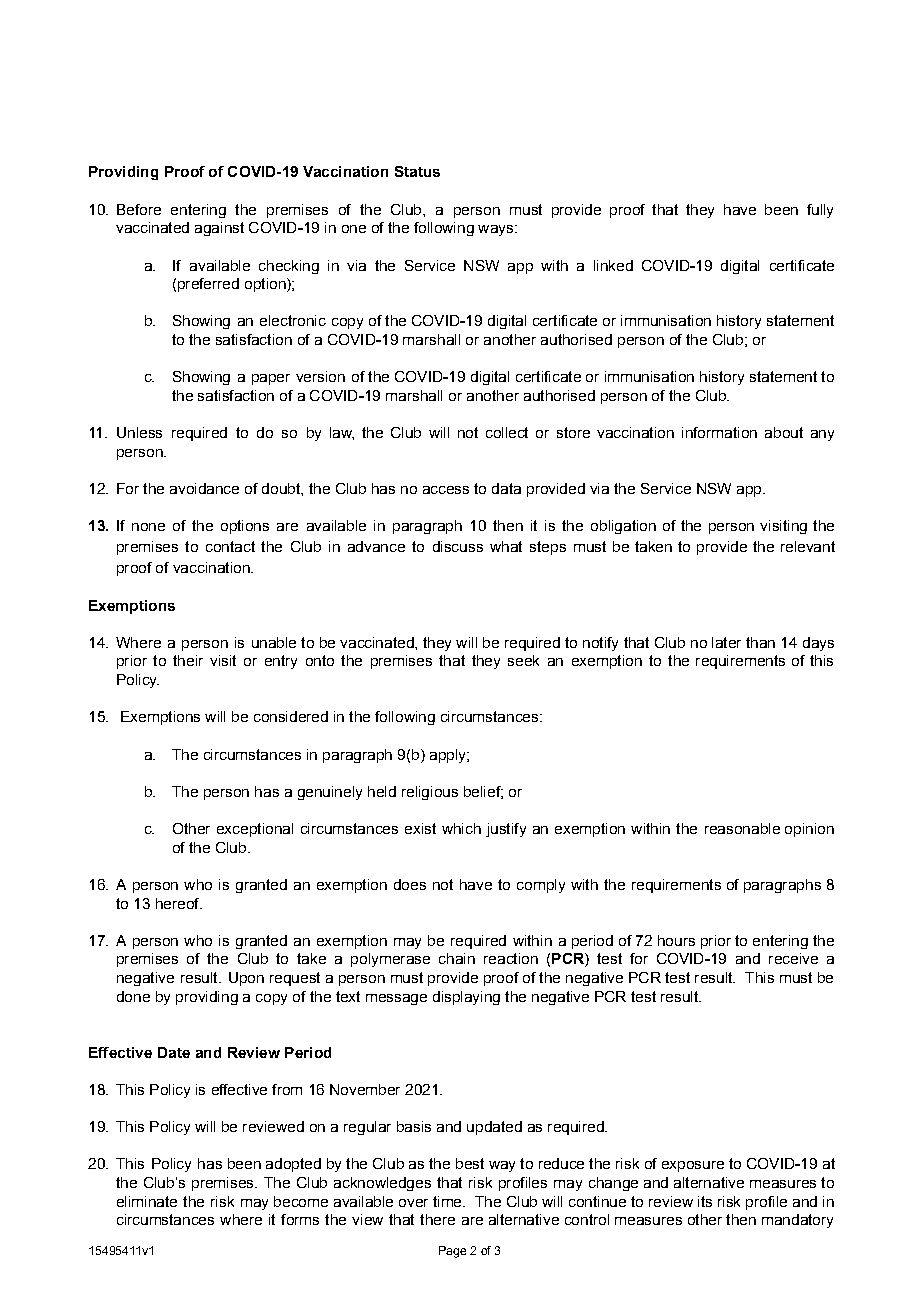  Describe the element at coordinates (705, 1201) in the image. I see `its` at that location.
